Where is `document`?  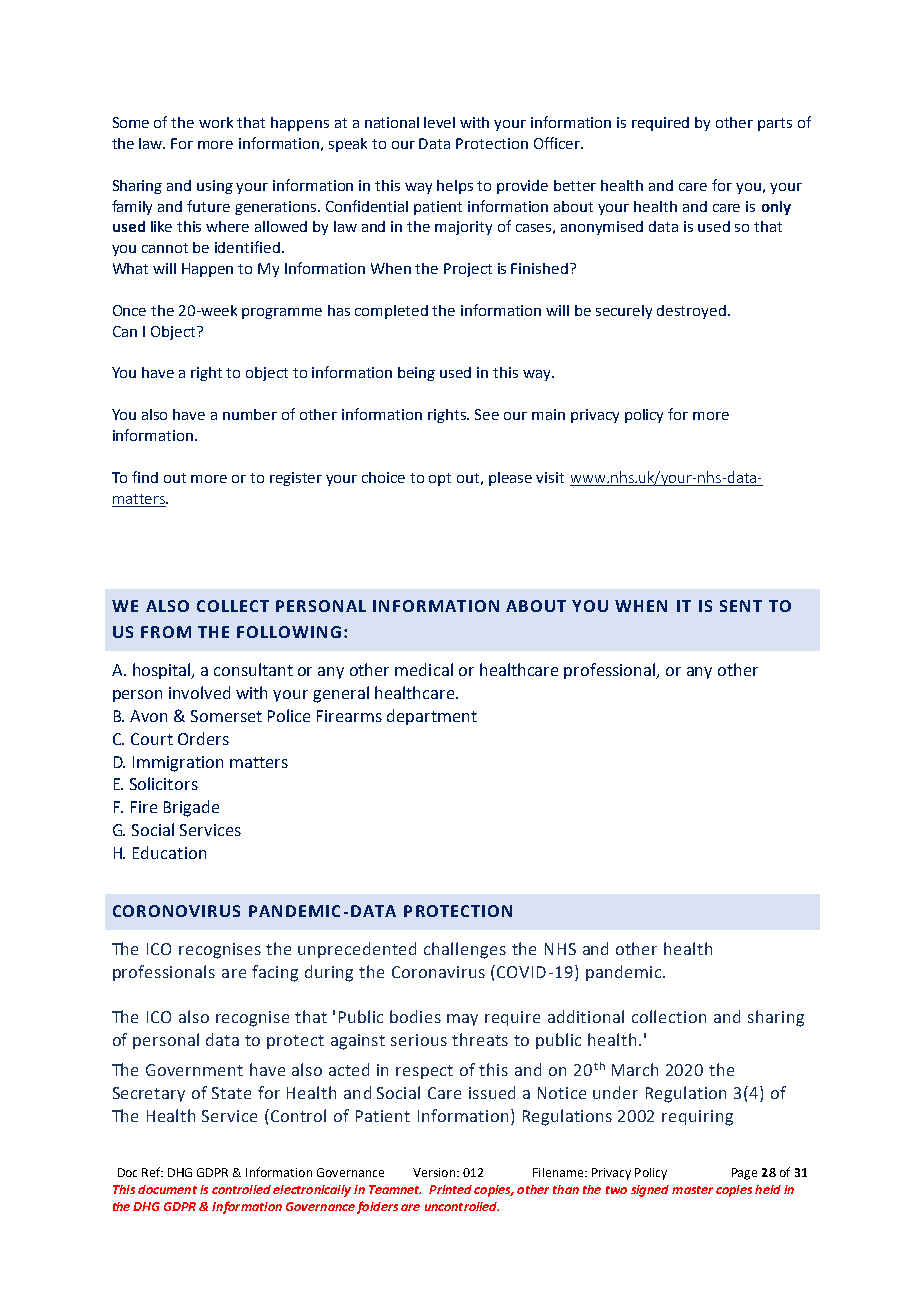
document is located at coordinates (167, 1189).
